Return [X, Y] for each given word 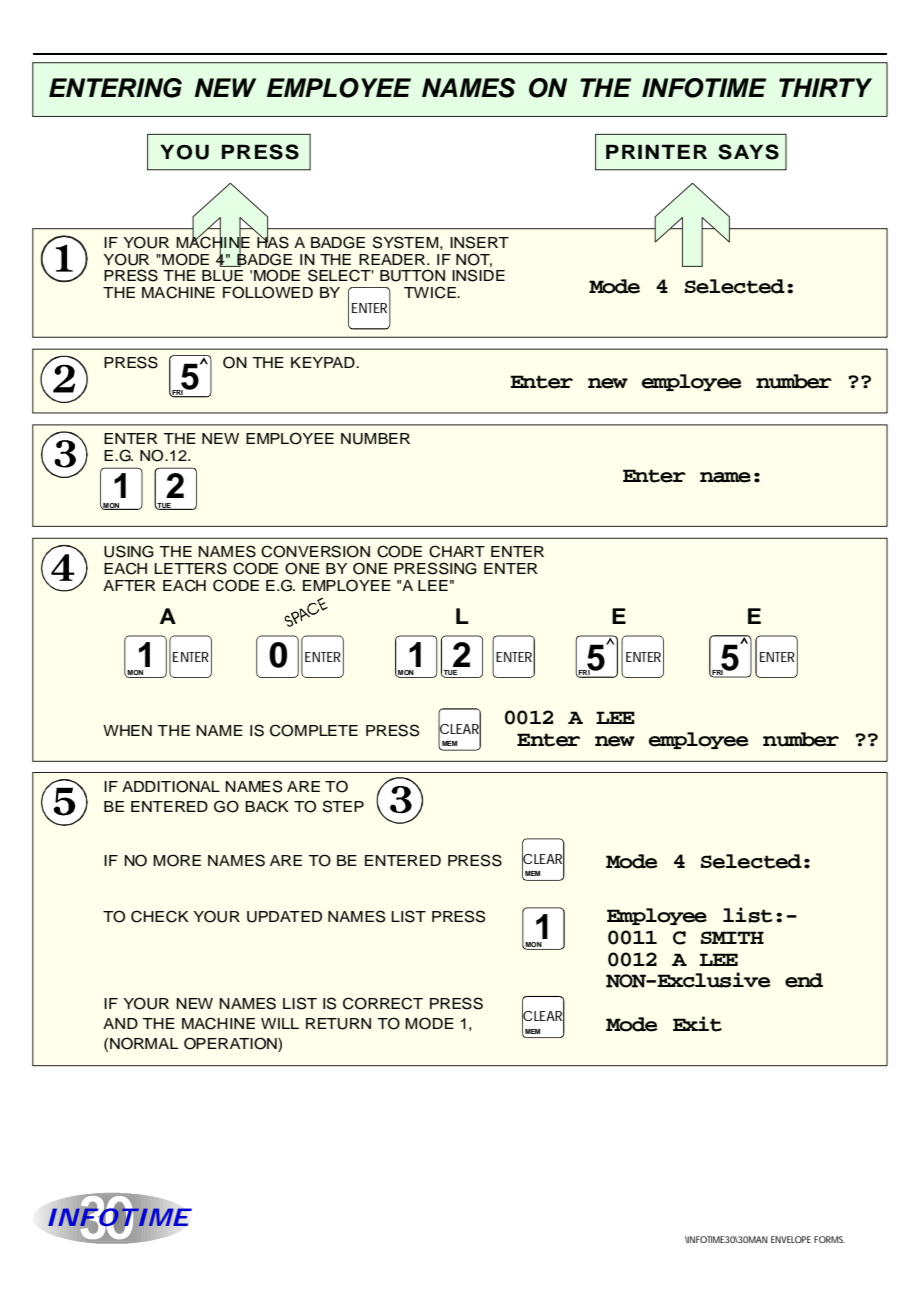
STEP [343, 806]
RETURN [338, 1024]
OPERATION [231, 1044]
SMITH [732, 937]
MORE [177, 860]
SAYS [748, 152]
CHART [457, 551]
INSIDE [478, 275]
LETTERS [190, 568]
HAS [273, 241]
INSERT [479, 242]
